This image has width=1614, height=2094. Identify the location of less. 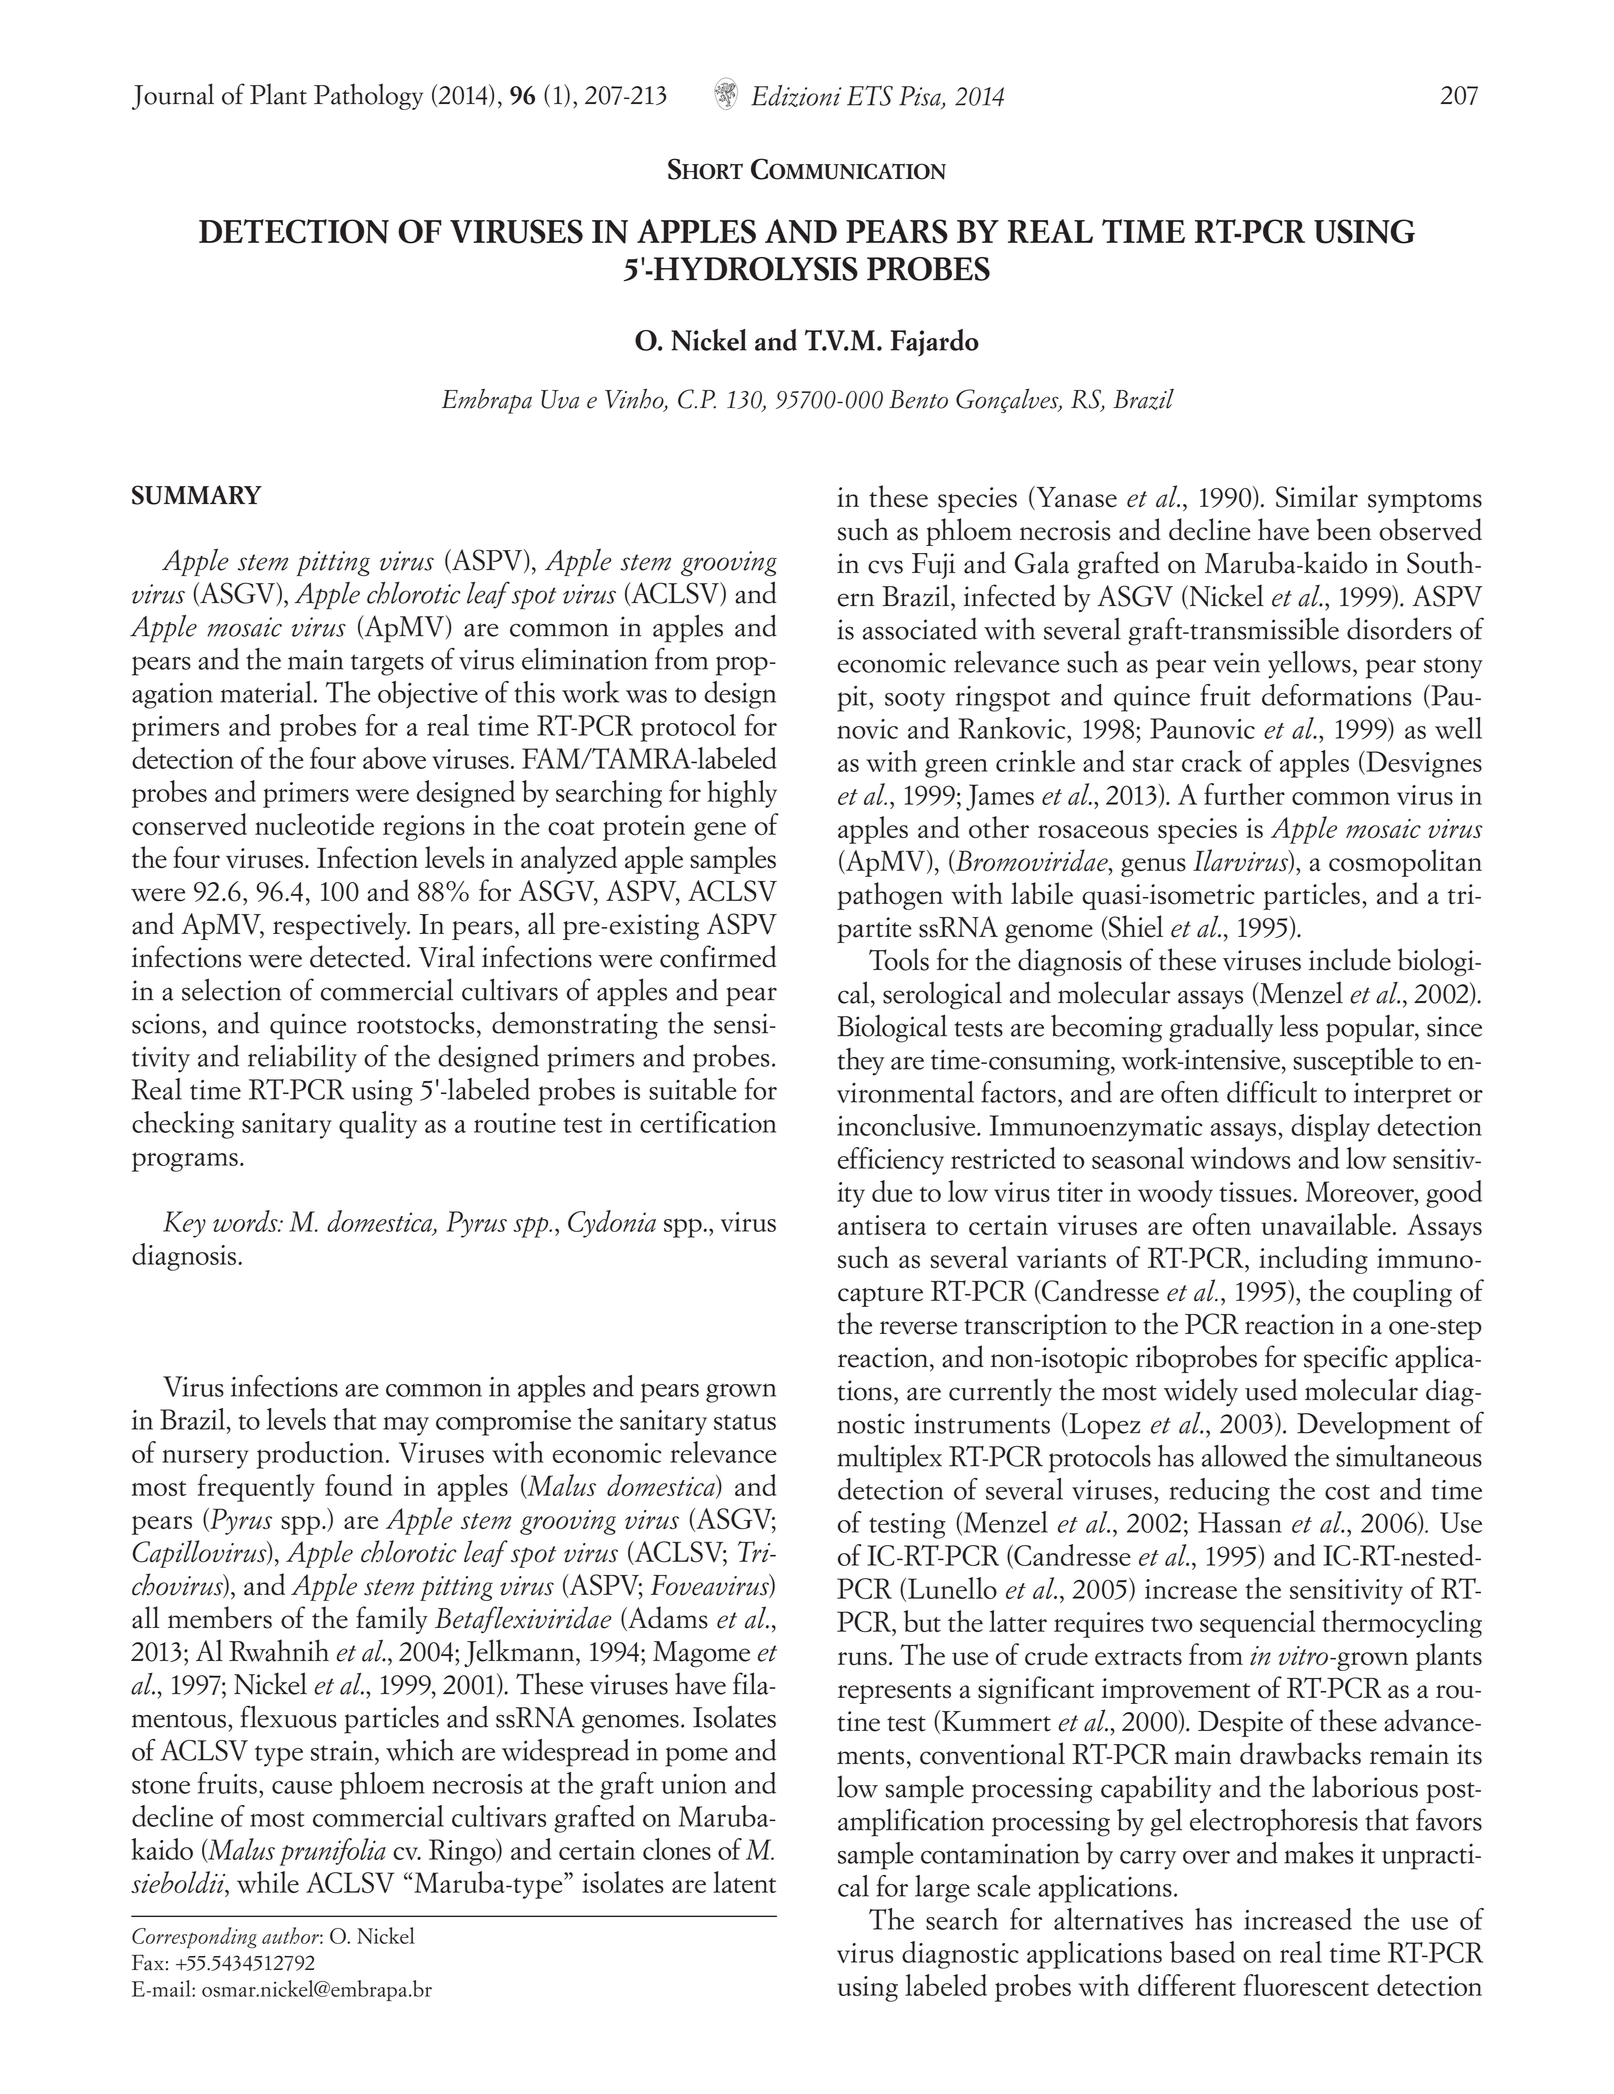
(1299, 1026).
